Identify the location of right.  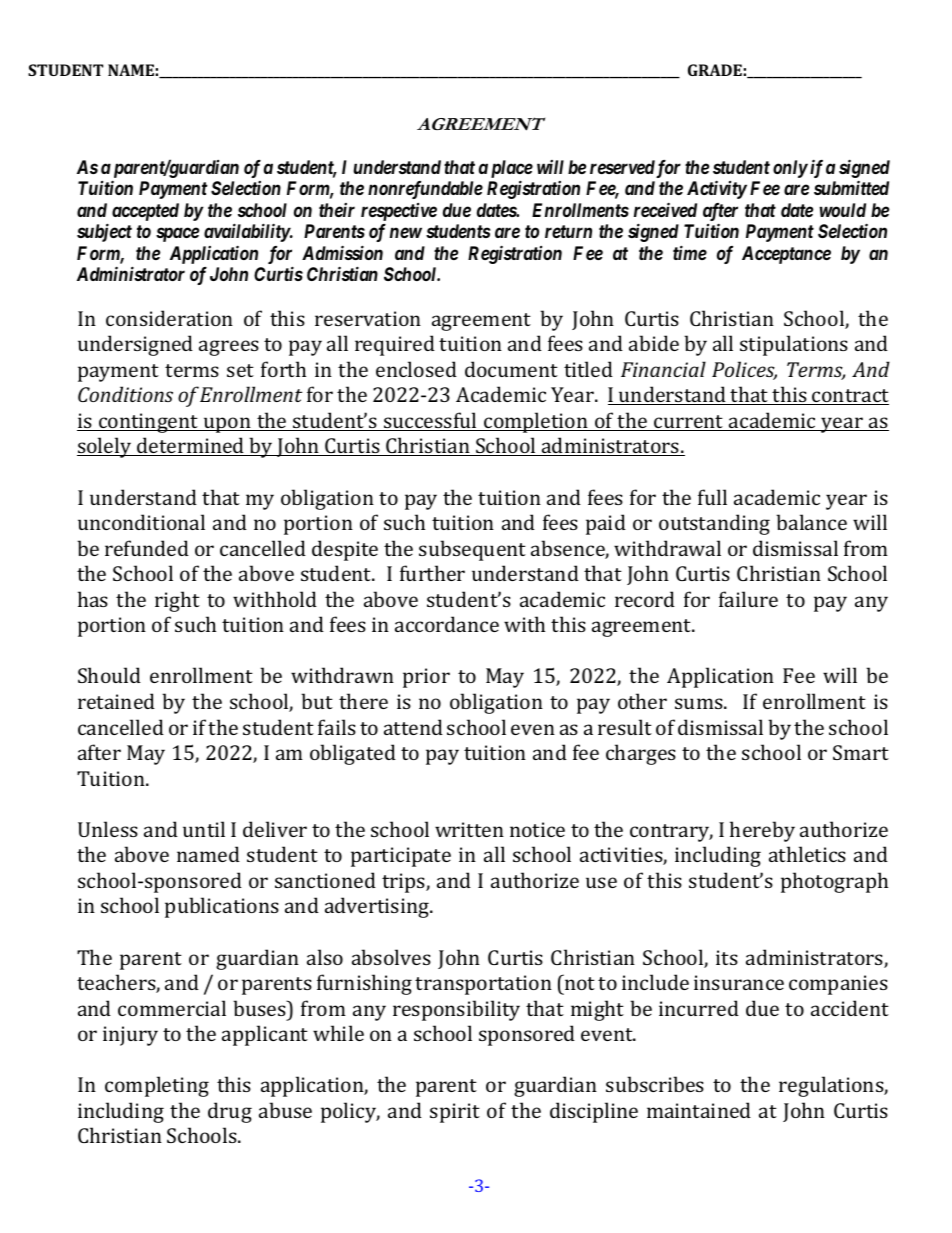
(177, 601).
